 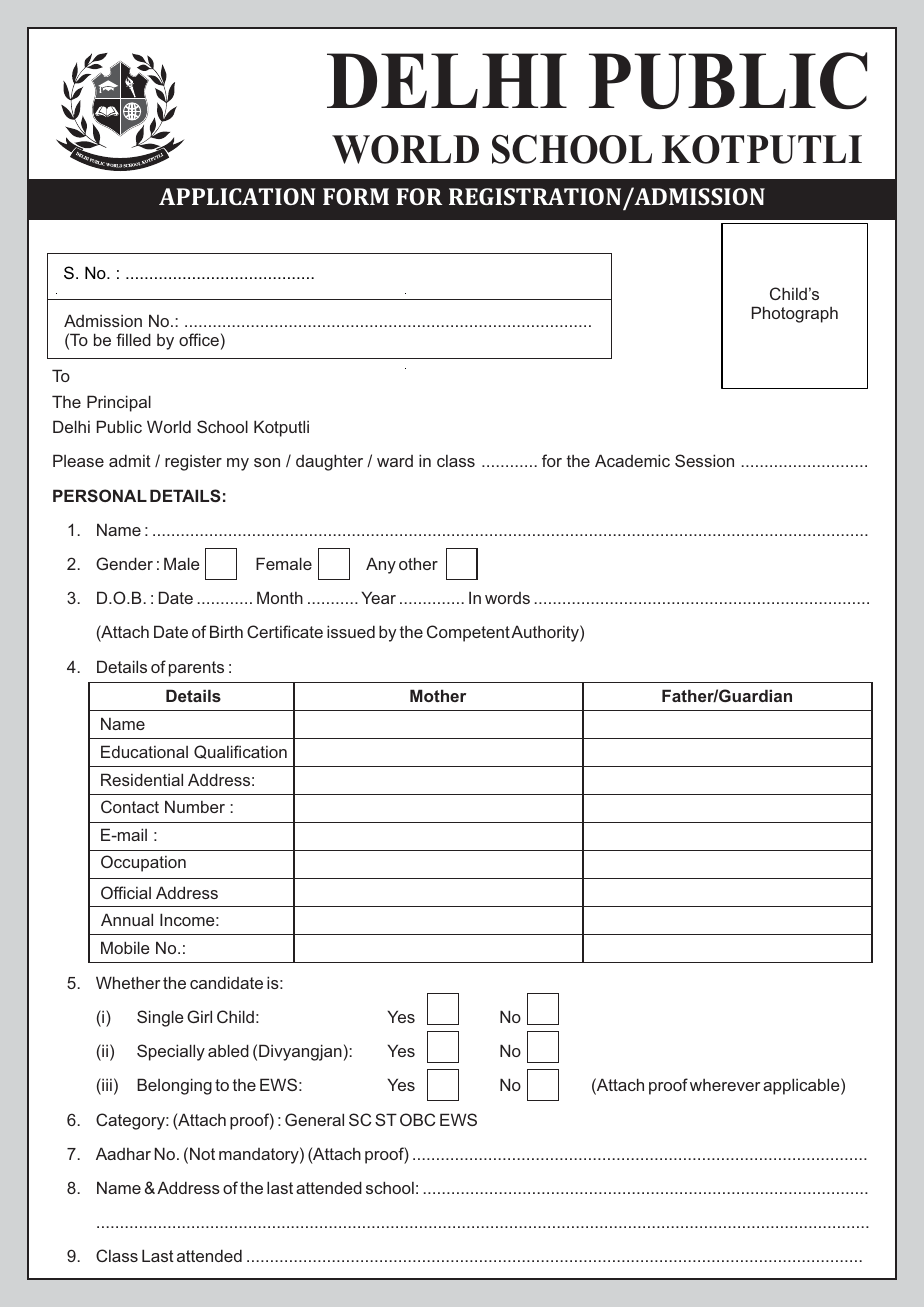 What do you see at coordinates (202, 1153) in the image?
I see `Not` at bounding box center [202, 1153].
